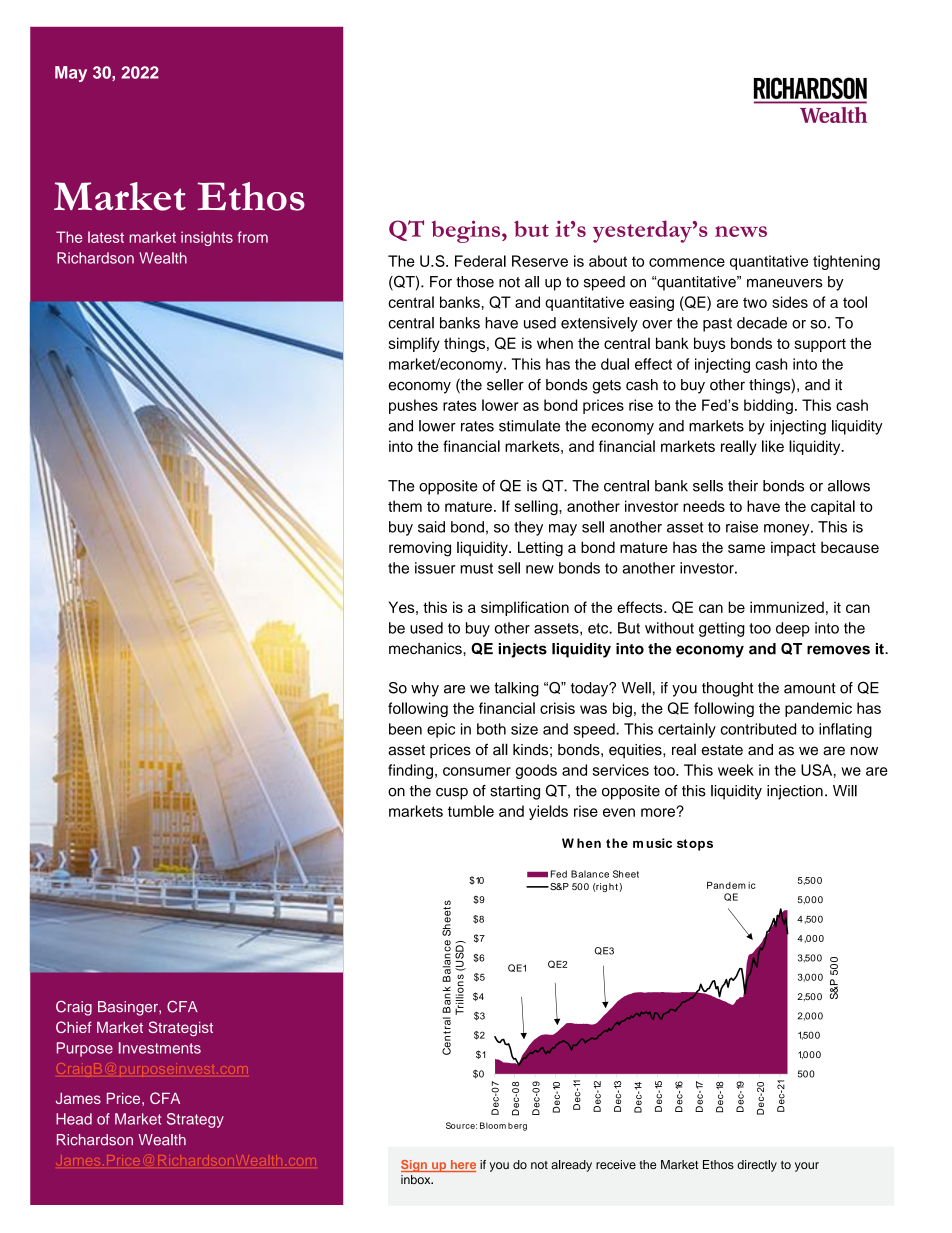  Describe the element at coordinates (207, 238) in the screenshot. I see `insights` at that location.
